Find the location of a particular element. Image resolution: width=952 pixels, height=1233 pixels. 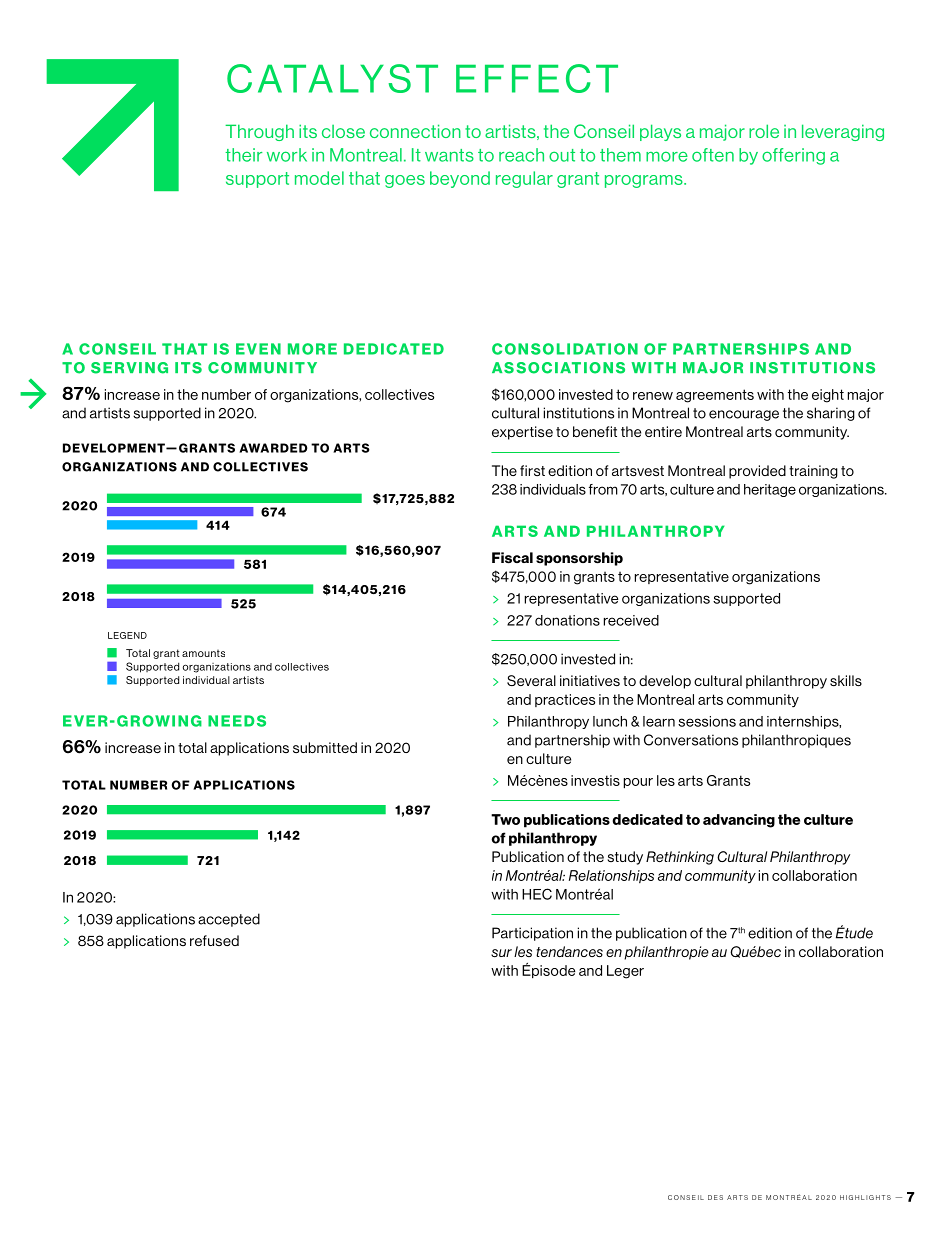

DES is located at coordinates (715, 1197).
